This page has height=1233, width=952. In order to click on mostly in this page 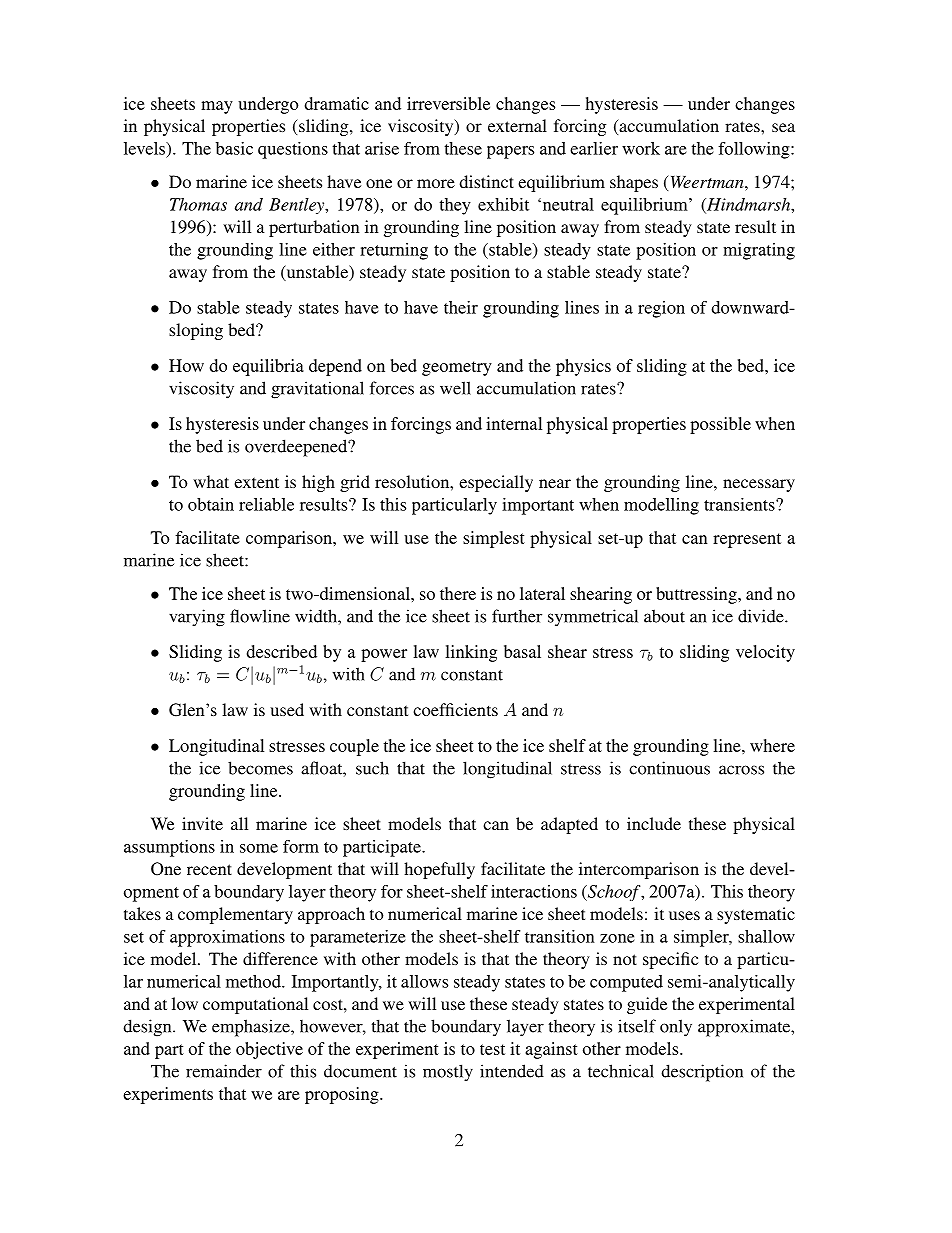, I will do `click(448, 1072)`.
